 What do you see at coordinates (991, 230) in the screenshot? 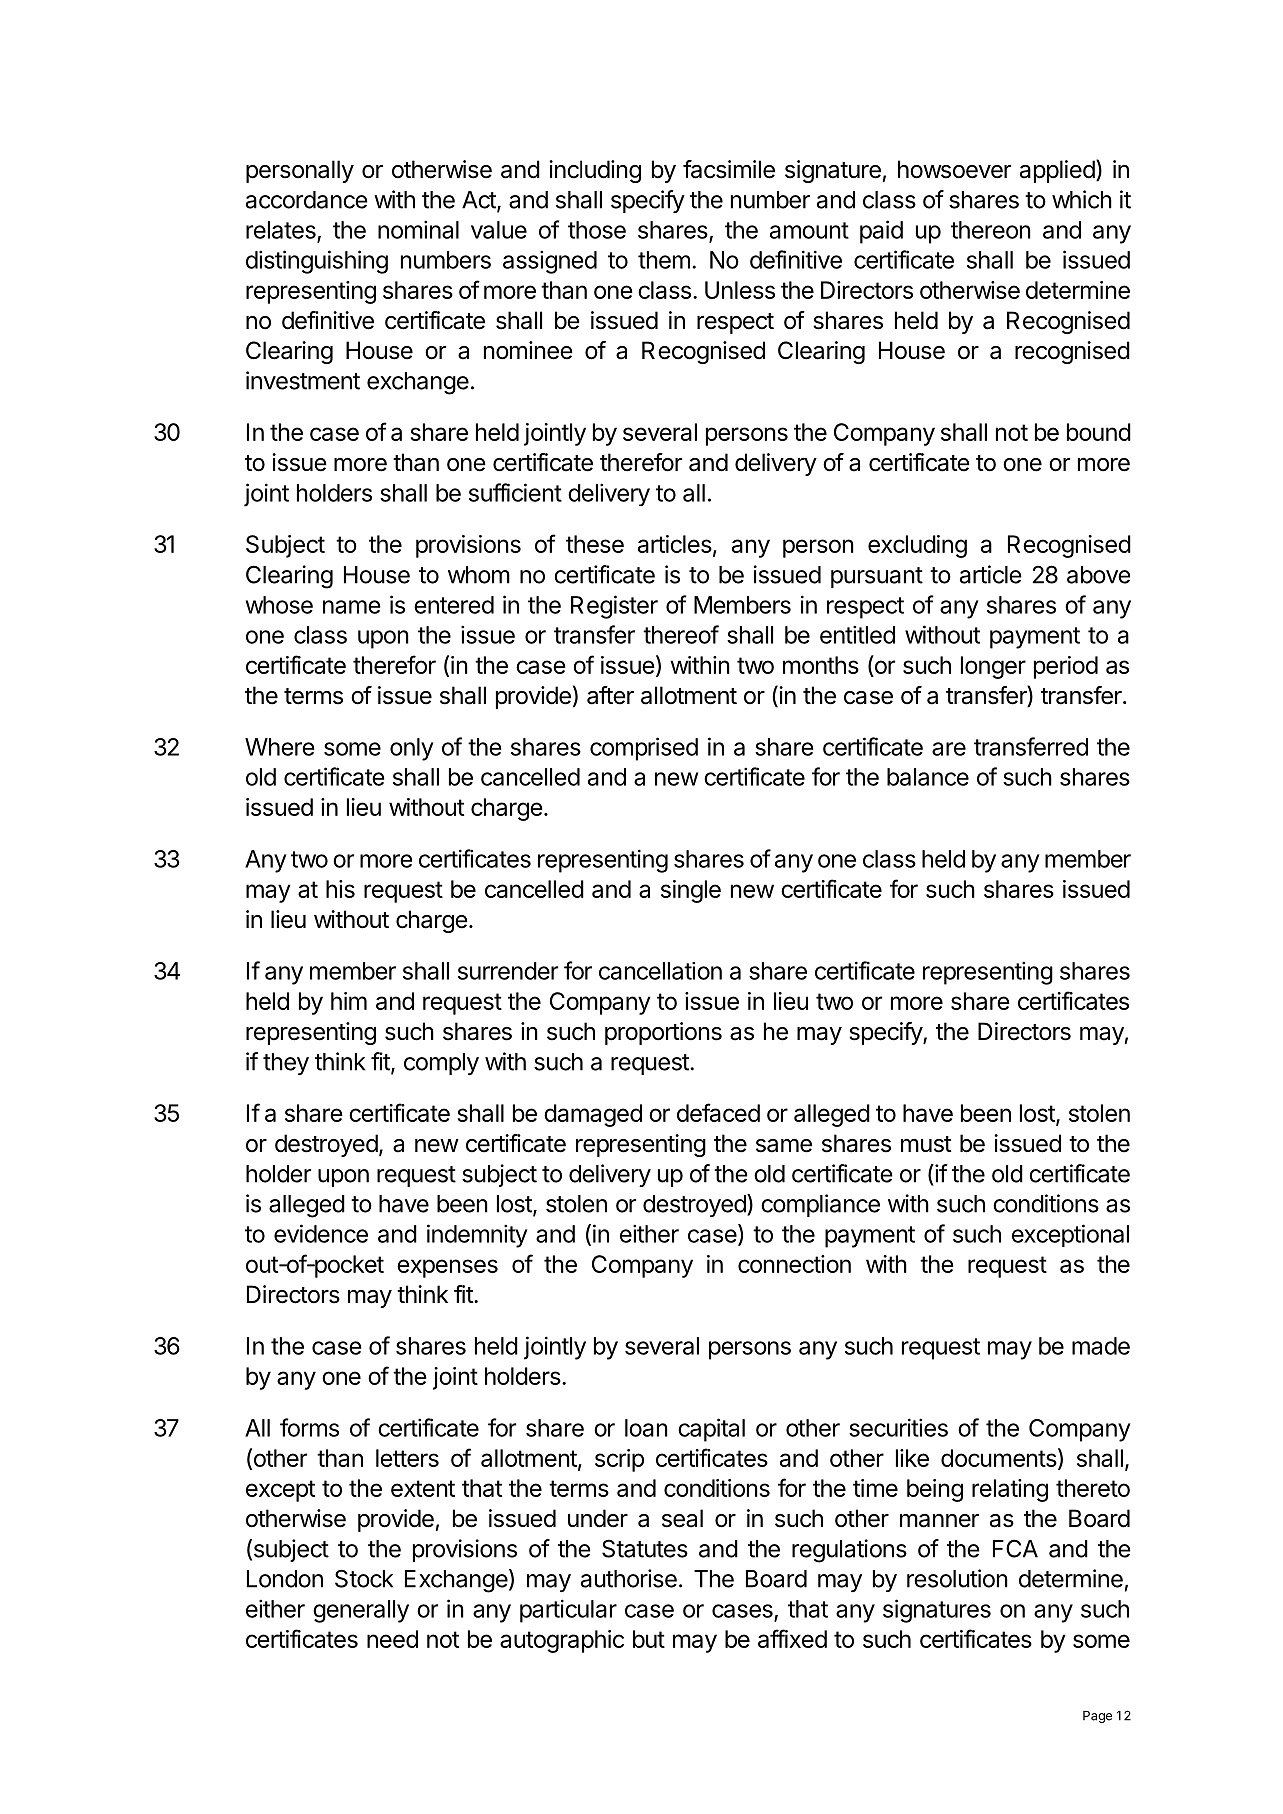
I see `thereon` at bounding box center [991, 230].
